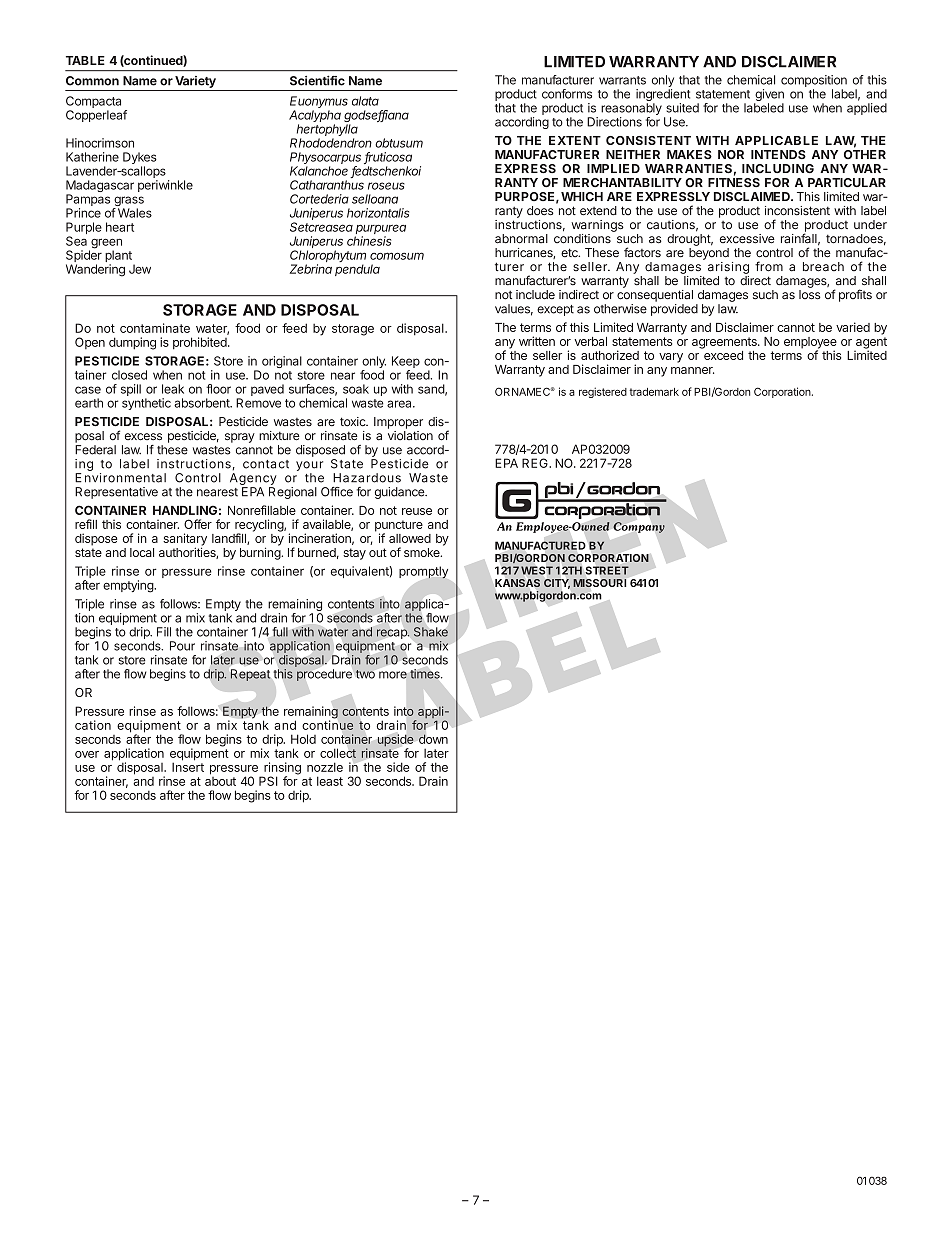  What do you see at coordinates (769, 266) in the image?
I see `from` at bounding box center [769, 266].
